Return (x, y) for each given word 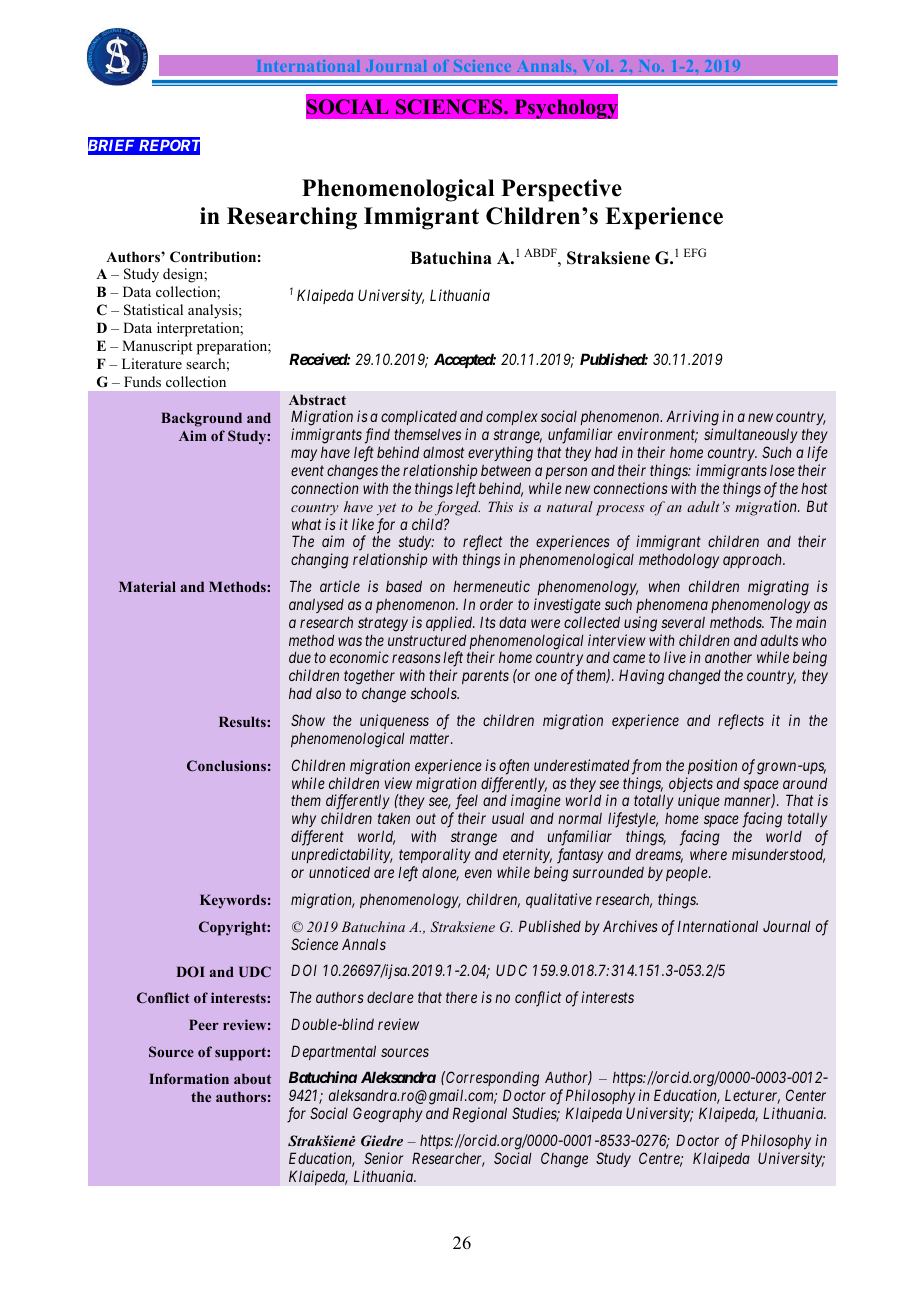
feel (466, 803)
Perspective (561, 190)
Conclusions (226, 765)
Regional (480, 1115)
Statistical (153, 310)
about (252, 1078)
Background (201, 419)
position (712, 766)
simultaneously (751, 435)
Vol (597, 66)
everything (500, 454)
